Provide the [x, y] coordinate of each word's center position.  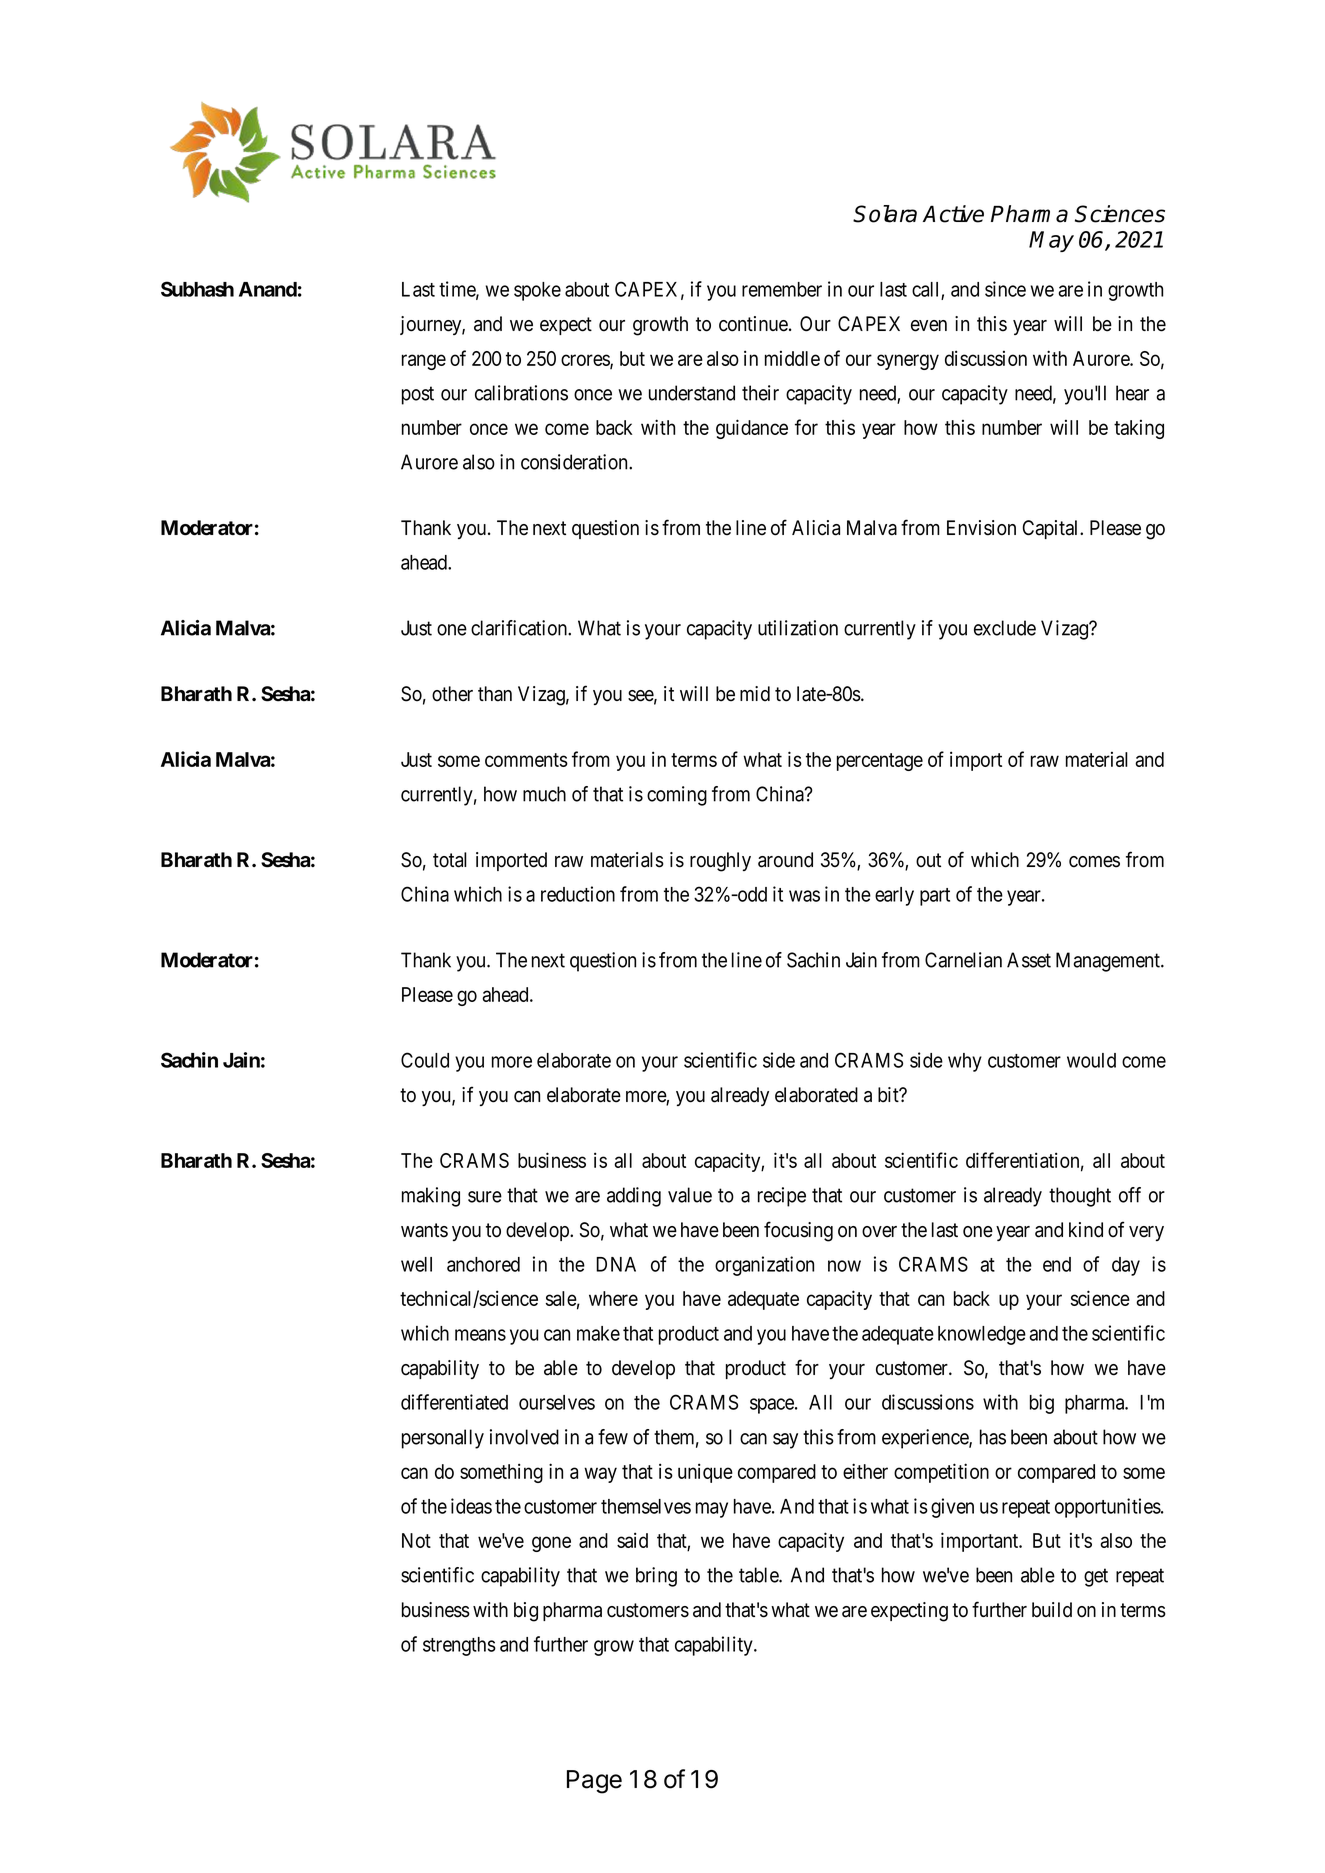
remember [782, 289]
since [1005, 289]
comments [526, 760]
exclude [1005, 628]
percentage [880, 762]
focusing [798, 1231]
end [1057, 1264]
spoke [537, 291]
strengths [459, 1646]
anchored [483, 1264]
